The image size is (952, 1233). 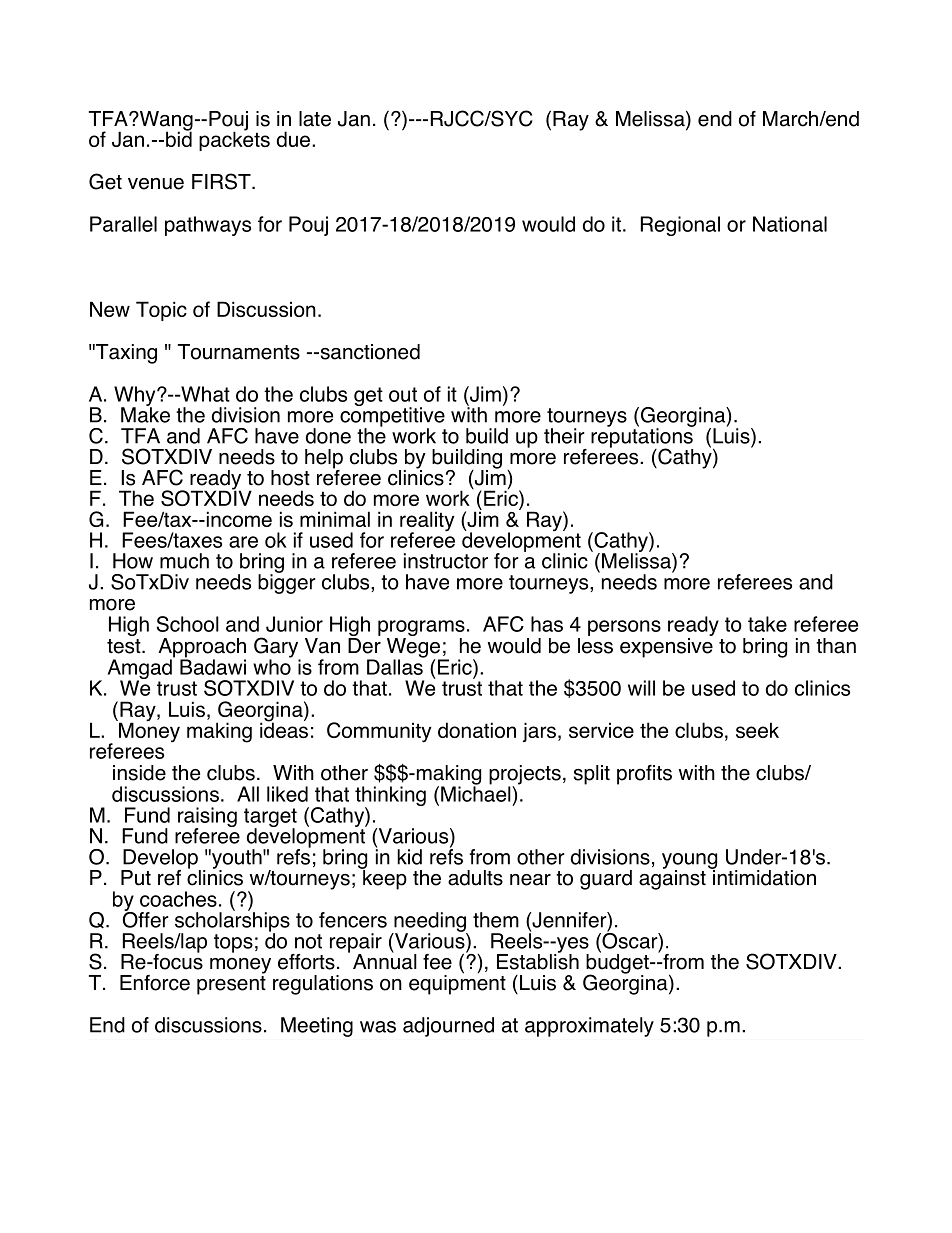 I want to click on instructor, so click(x=446, y=561).
